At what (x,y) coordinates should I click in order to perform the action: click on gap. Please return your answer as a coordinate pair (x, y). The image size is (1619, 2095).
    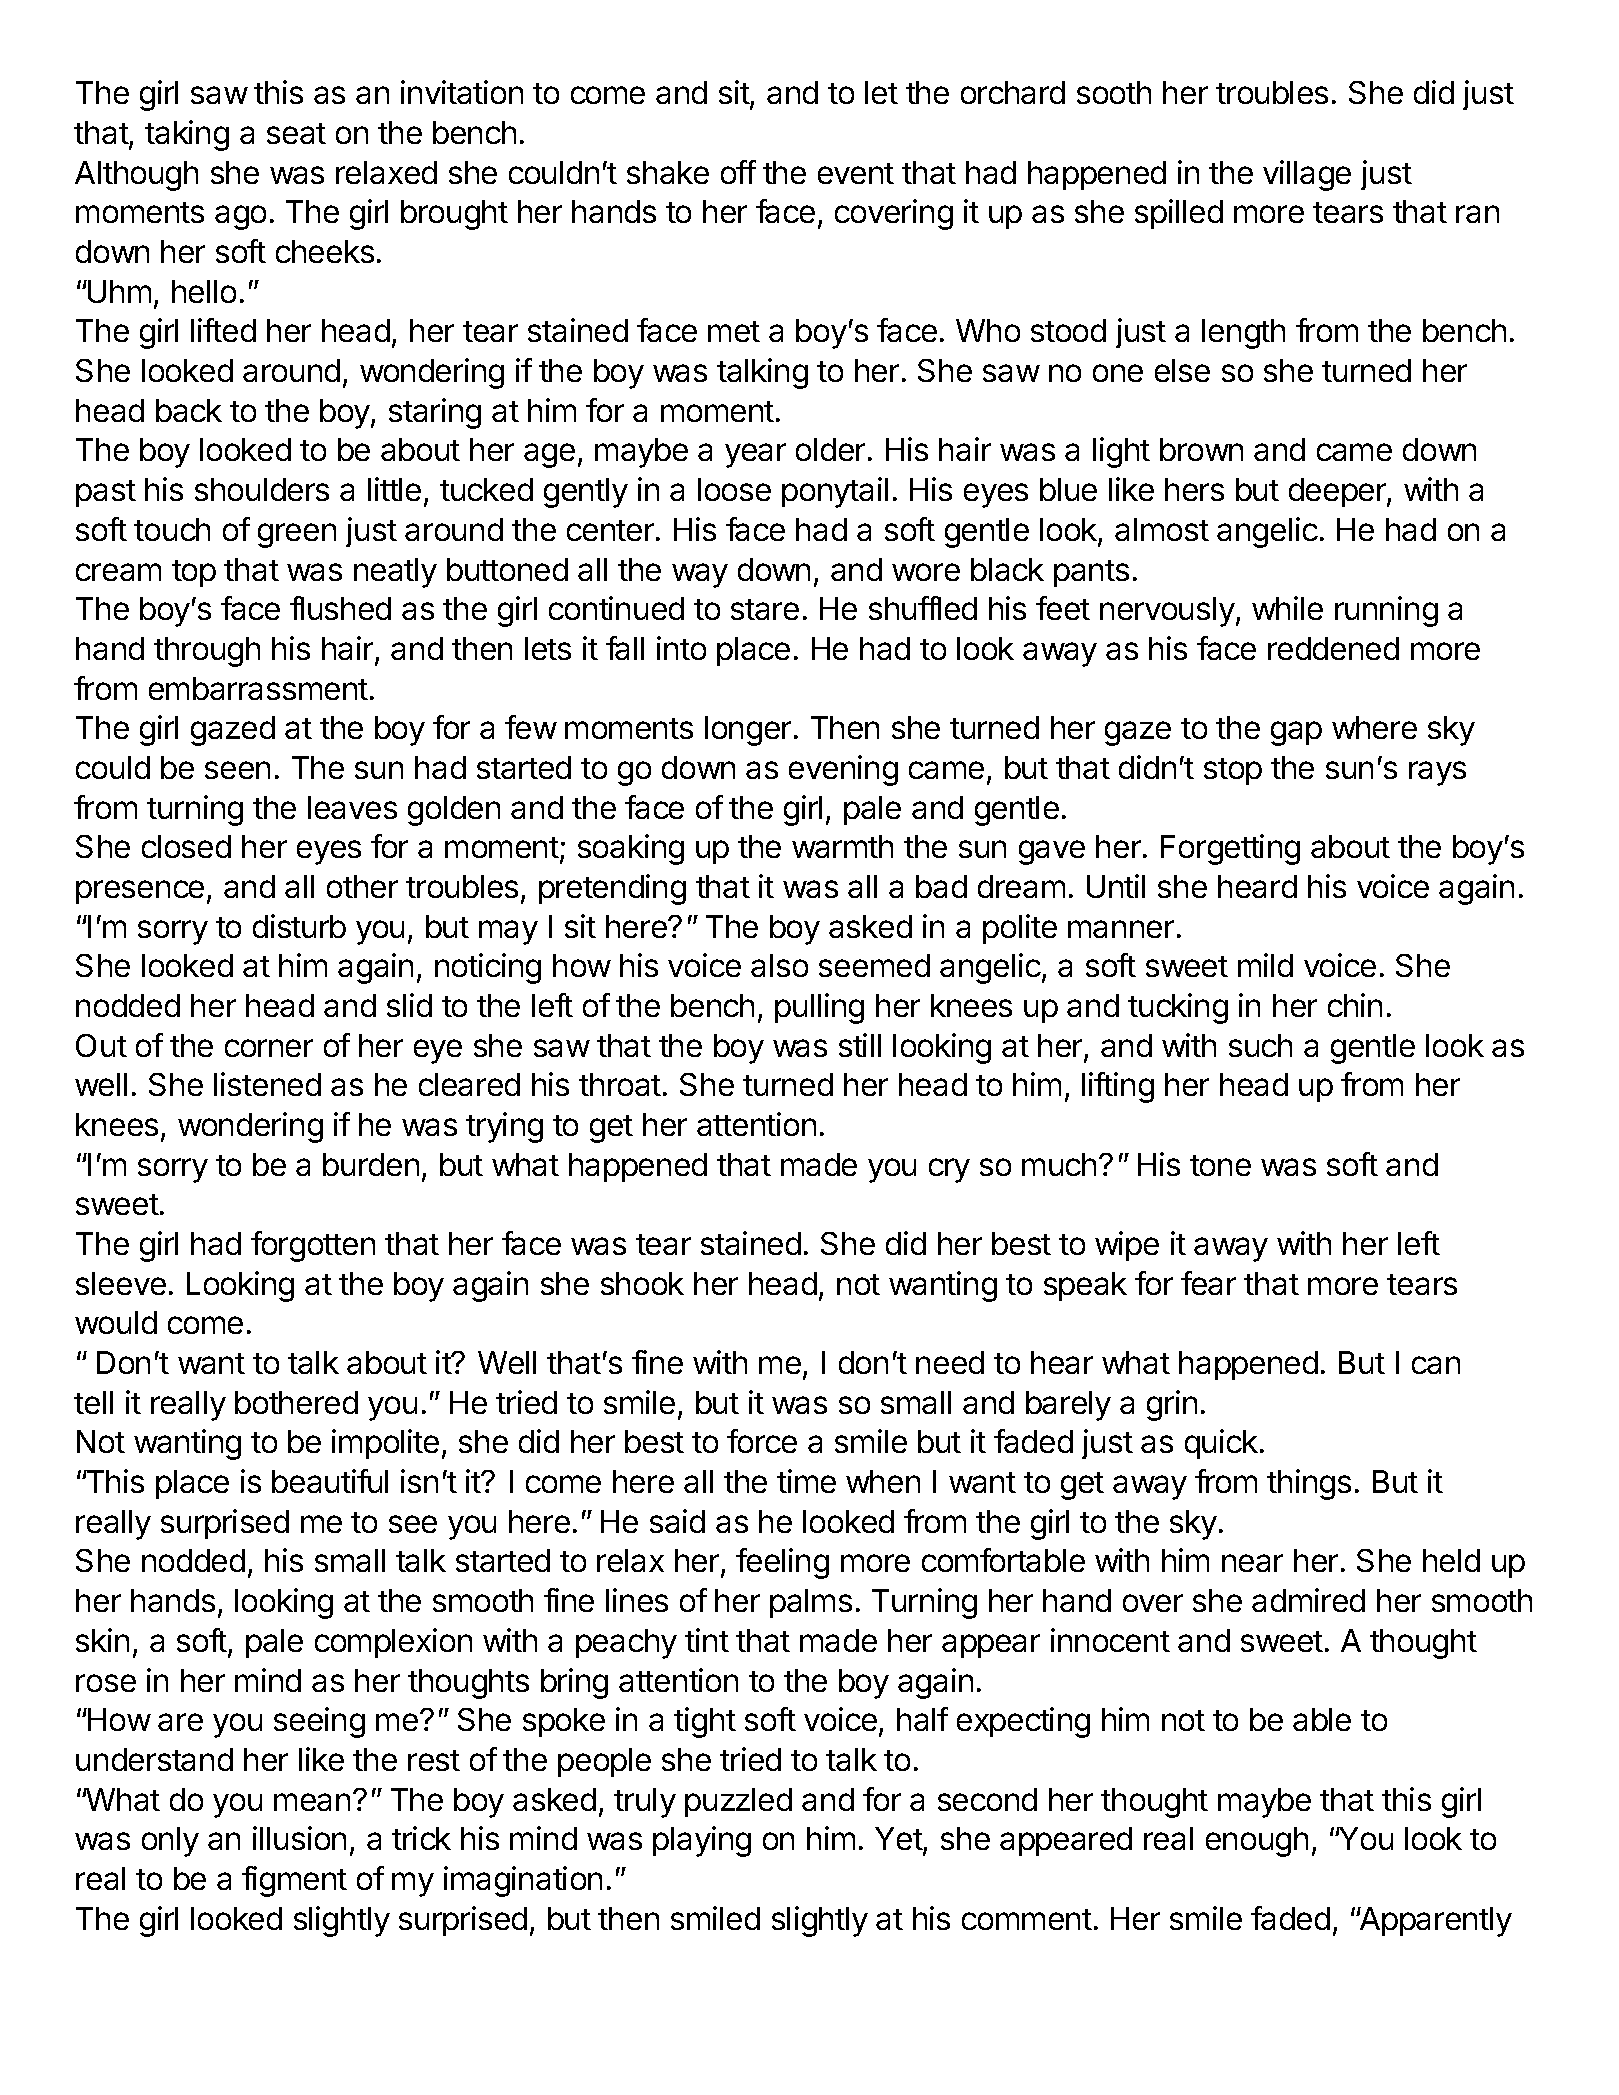
    Looking at the image, I should click on (1296, 733).
